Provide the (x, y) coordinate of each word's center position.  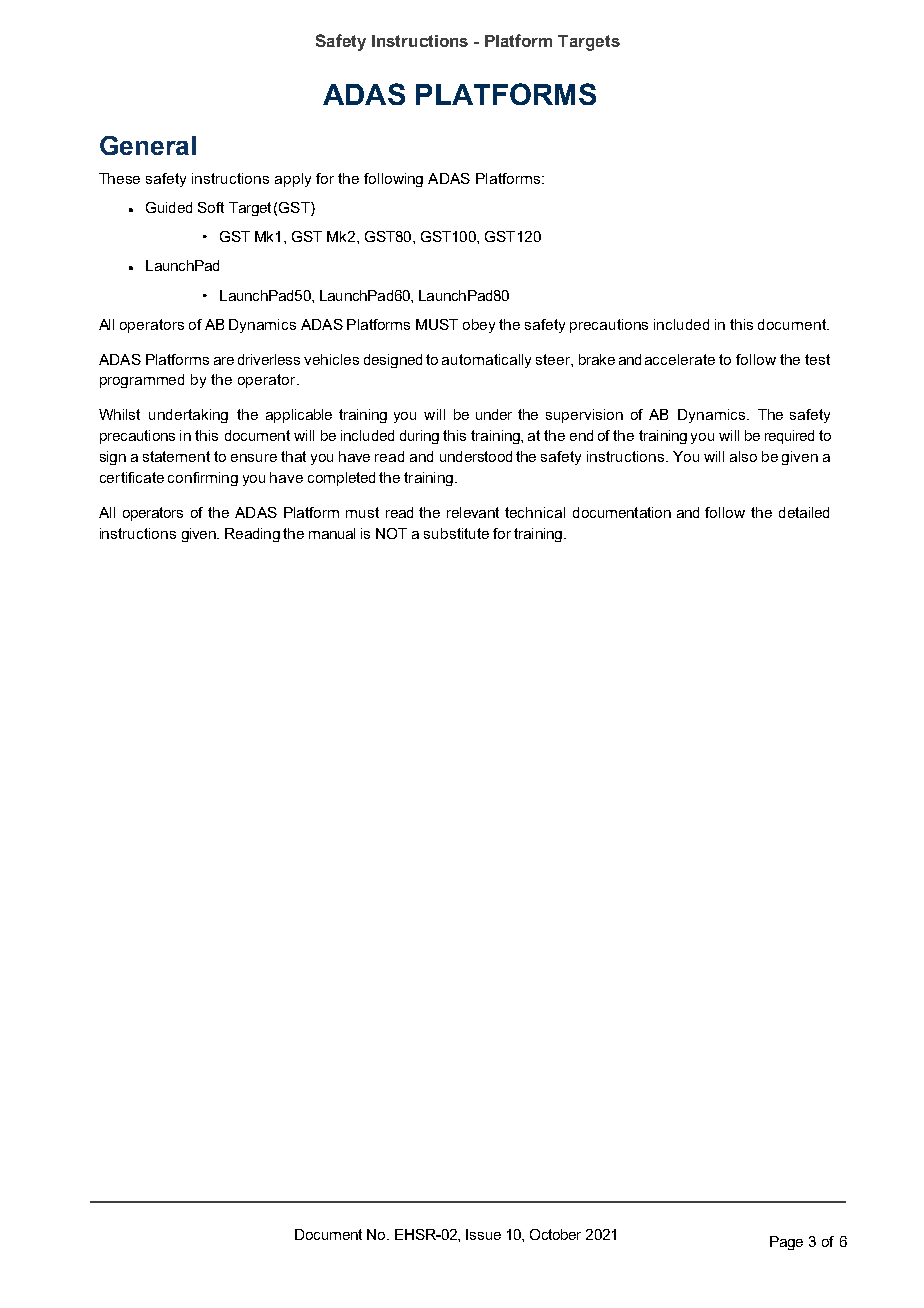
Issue (483, 1234)
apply (293, 180)
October (555, 1234)
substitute (456, 533)
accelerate (680, 359)
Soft (211, 207)
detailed (804, 512)
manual (332, 533)
